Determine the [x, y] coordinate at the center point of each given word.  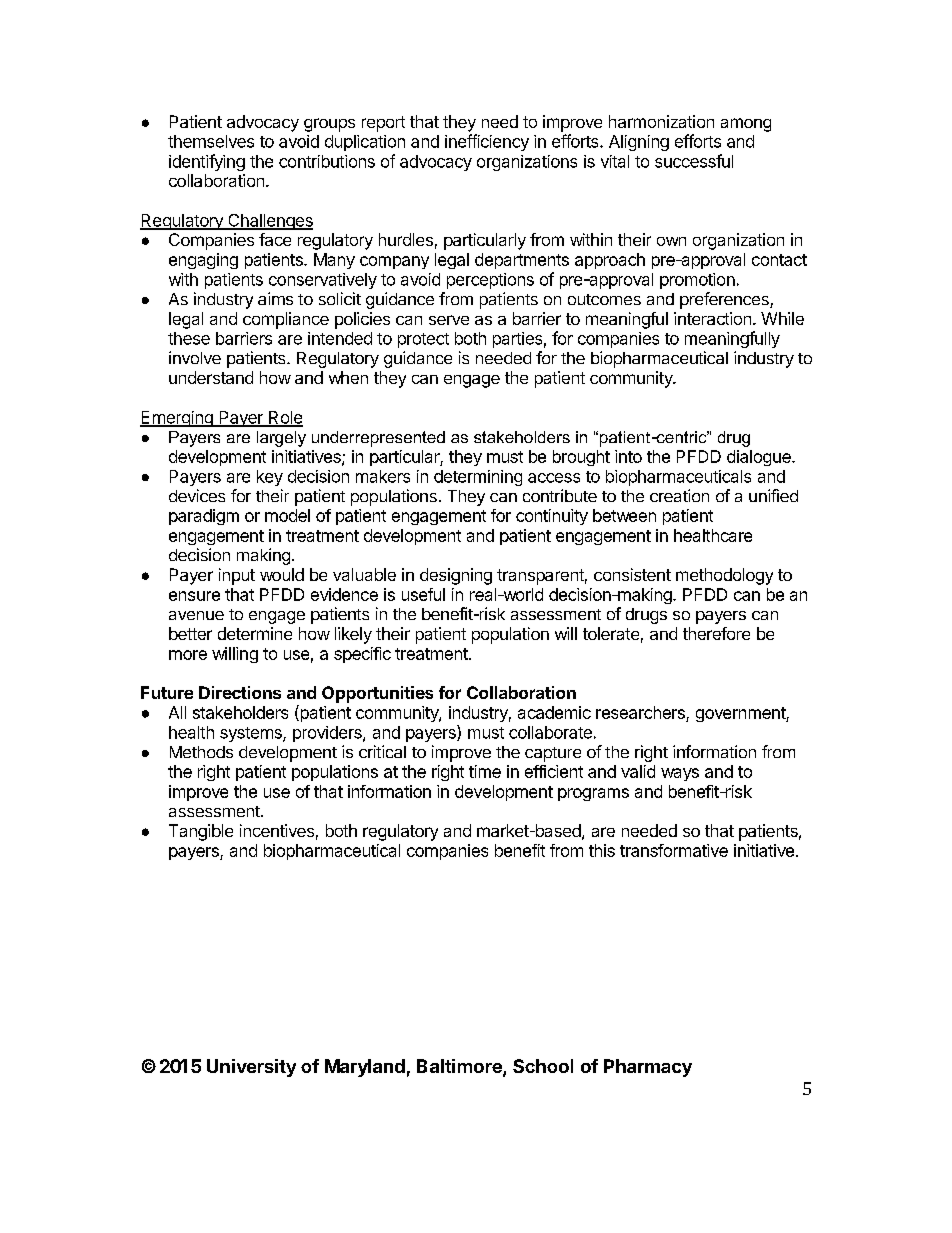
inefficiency [487, 142]
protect [423, 340]
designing [456, 576]
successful [694, 161]
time [485, 771]
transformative [674, 850]
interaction [712, 318]
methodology [724, 576]
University [251, 1068]
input [237, 576]
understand [211, 377]
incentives [277, 830]
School [543, 1066]
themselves [211, 141]
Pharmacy [648, 1068]
